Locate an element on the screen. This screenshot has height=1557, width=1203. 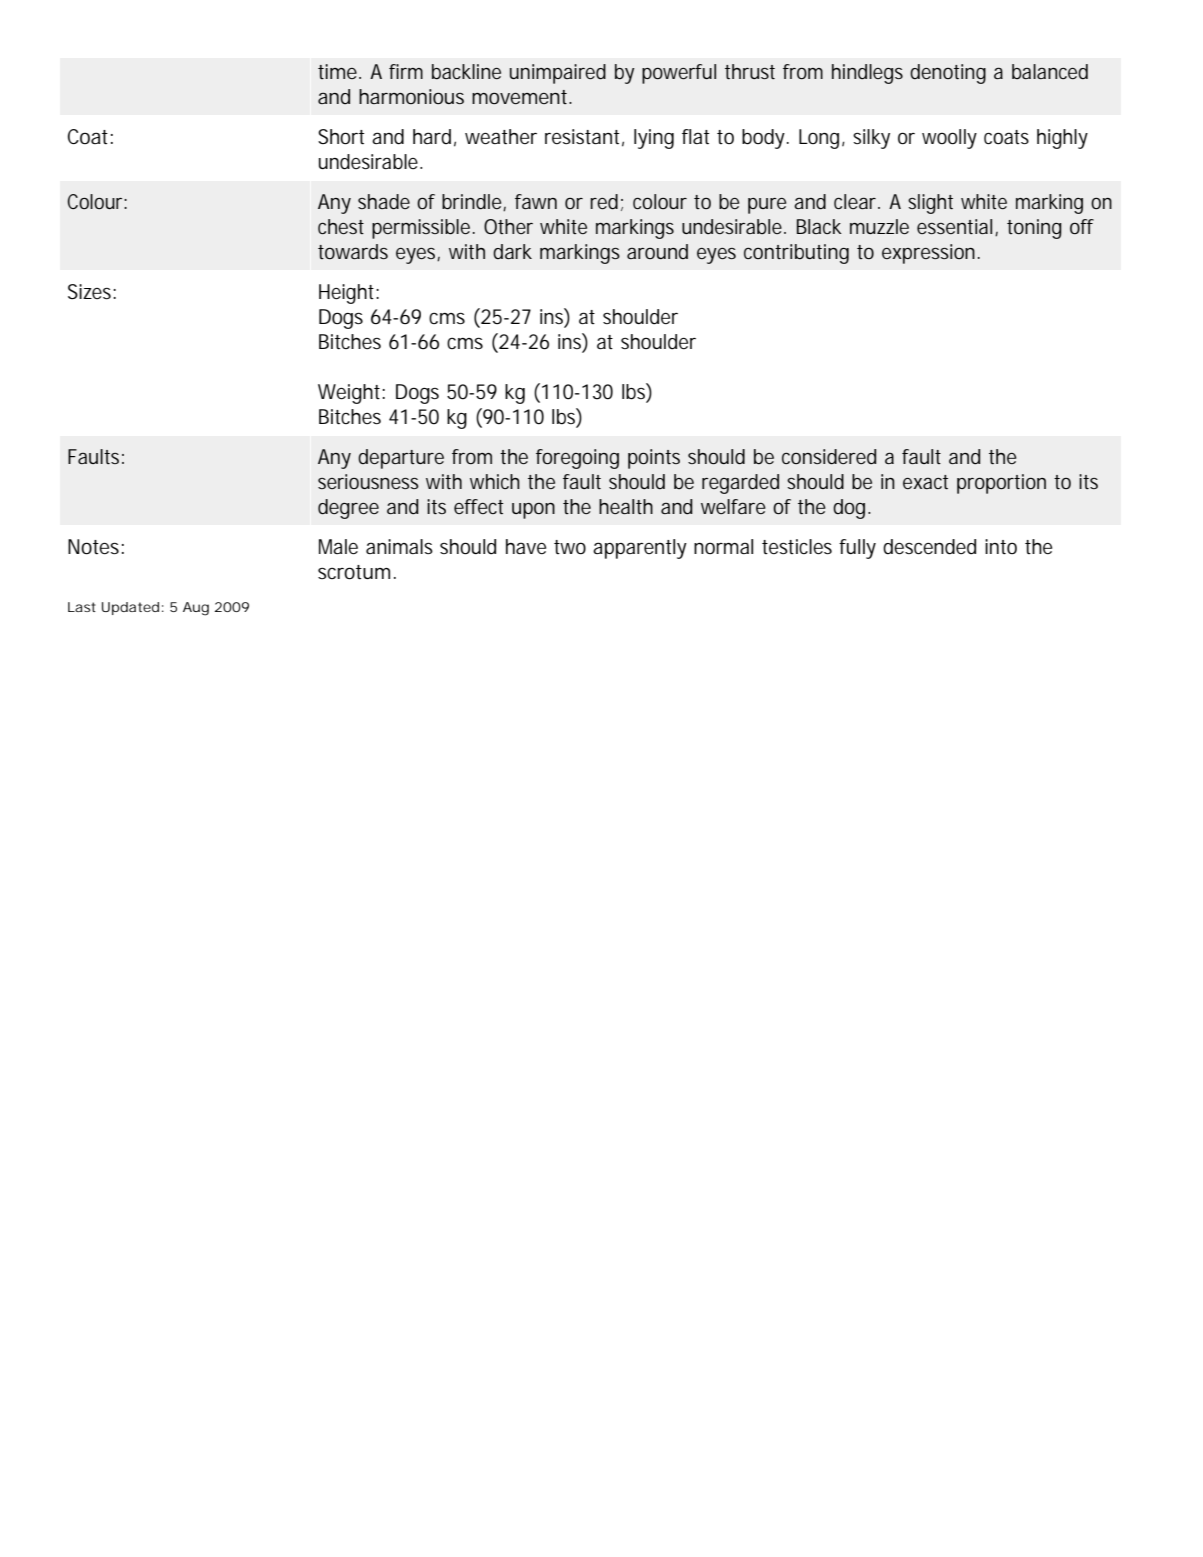
Sizes is located at coordinates (91, 292).
